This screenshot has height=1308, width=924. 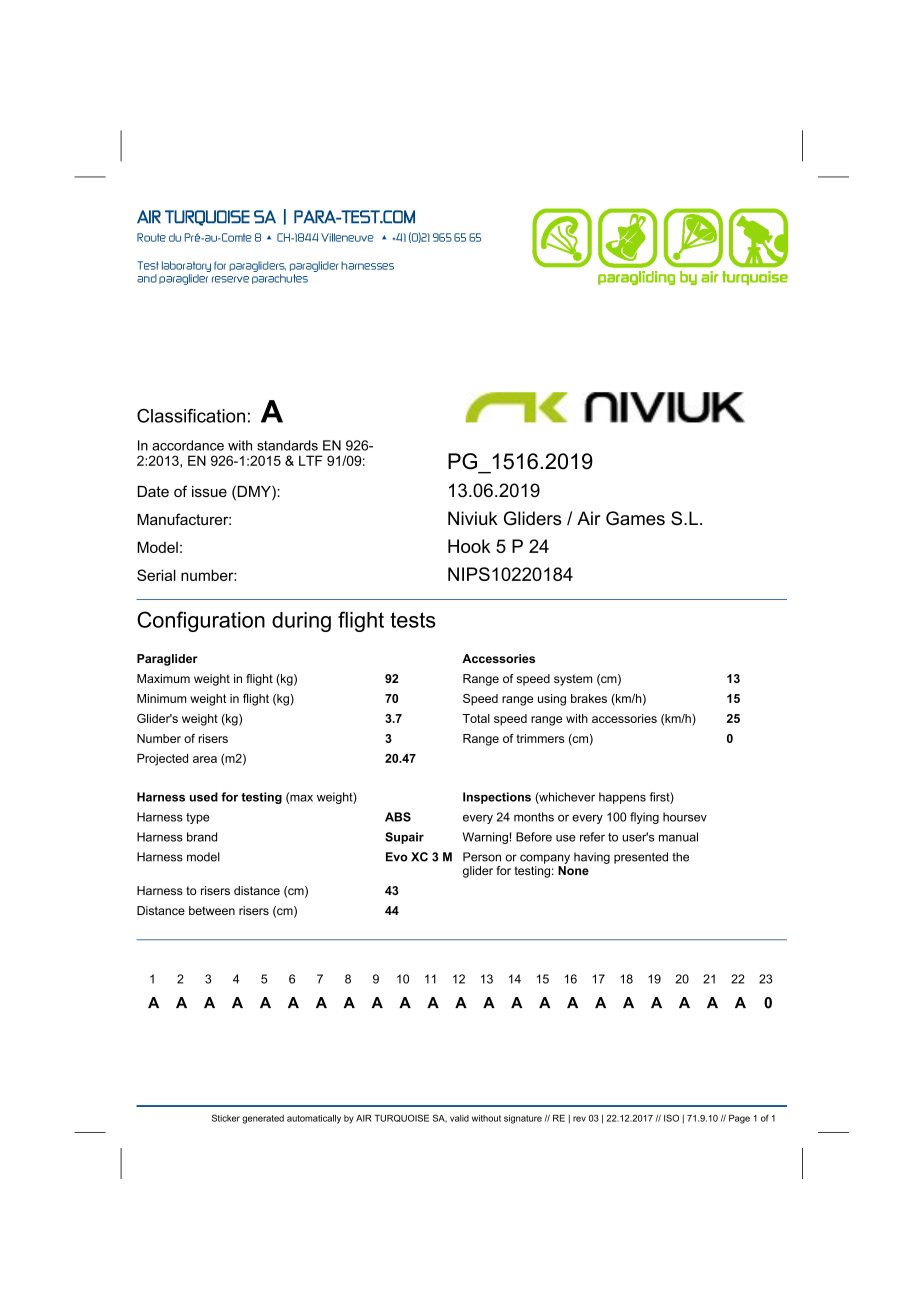 What do you see at coordinates (188, 445) in the screenshot?
I see `accordance` at bounding box center [188, 445].
